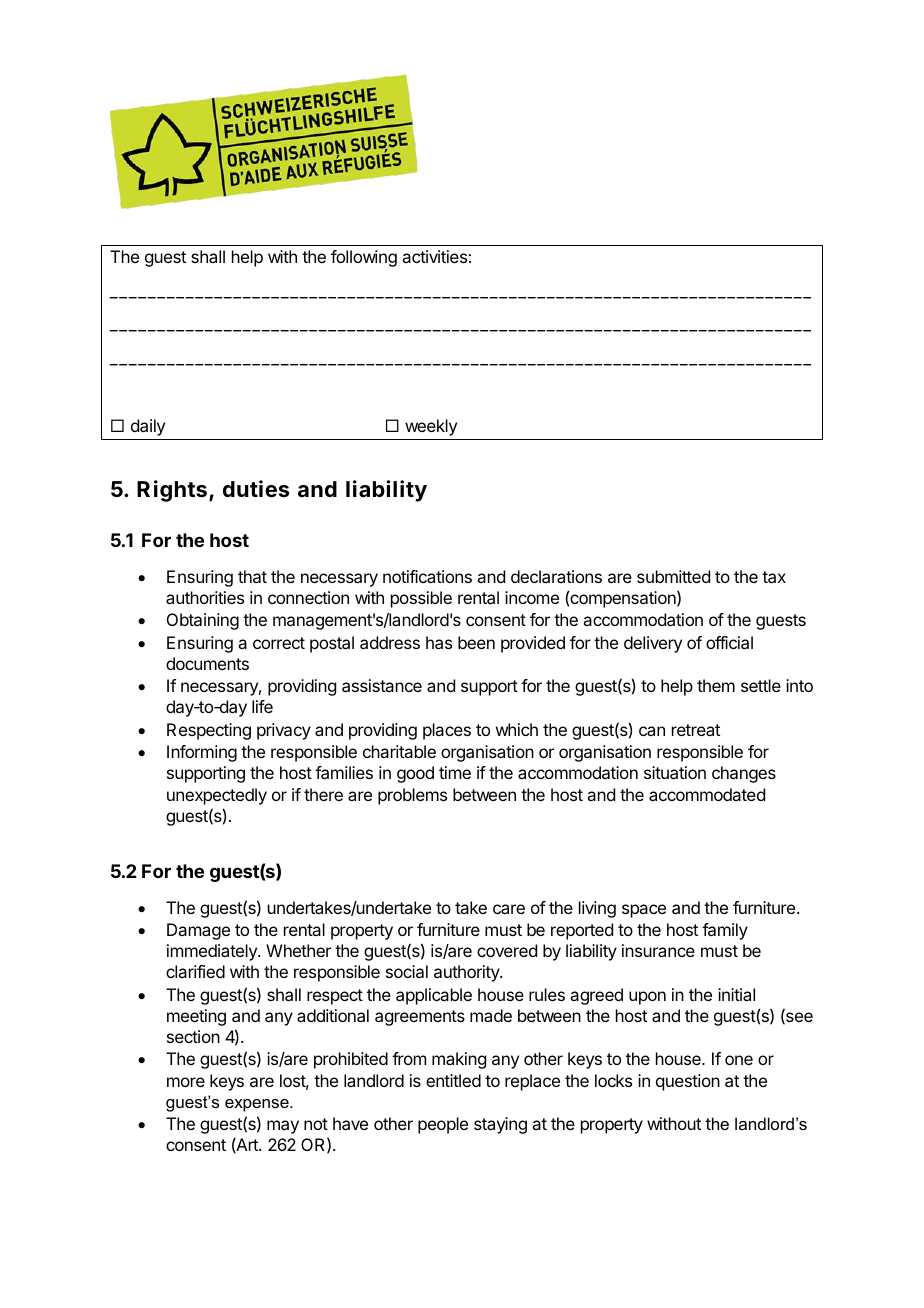 This screenshot has height=1308, width=924. I want to click on activities, so click(434, 256).
